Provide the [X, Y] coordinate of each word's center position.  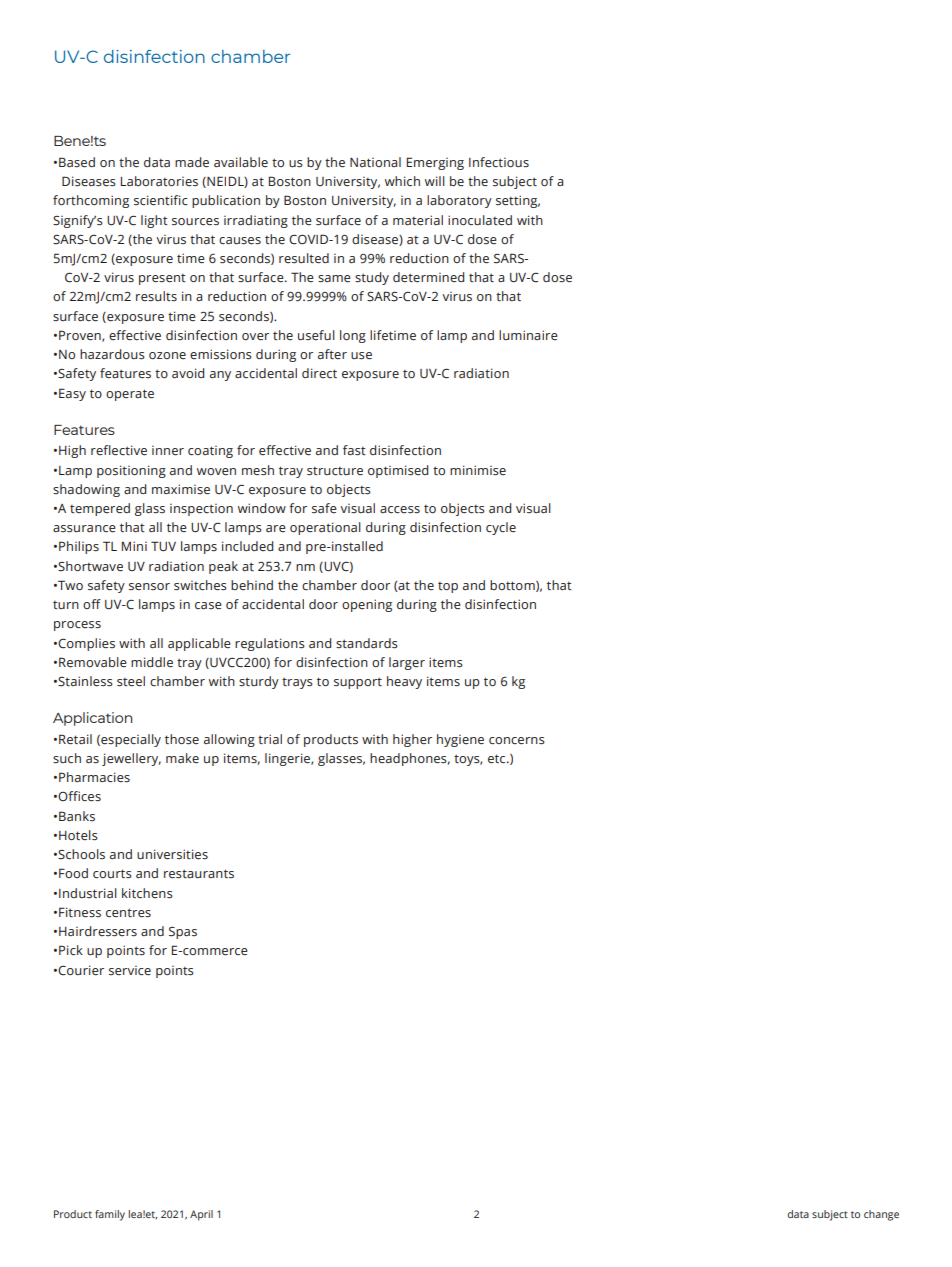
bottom [513, 586]
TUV [163, 546]
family [110, 1215]
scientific [161, 200]
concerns [517, 741]
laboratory [459, 201]
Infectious [499, 162]
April [201, 1215]
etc [498, 759]
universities [172, 854]
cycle [501, 528]
